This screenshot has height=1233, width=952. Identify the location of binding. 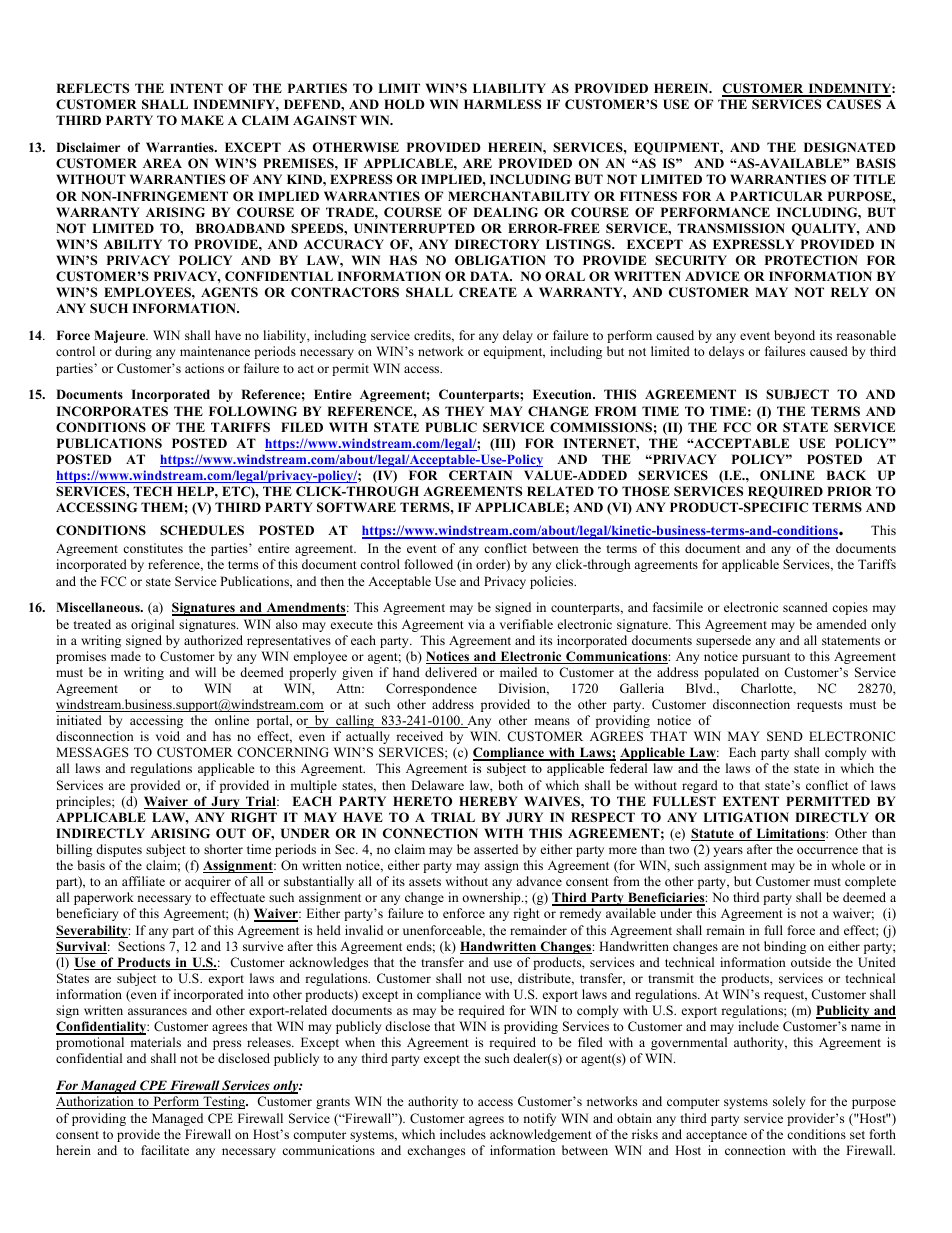
(785, 947).
